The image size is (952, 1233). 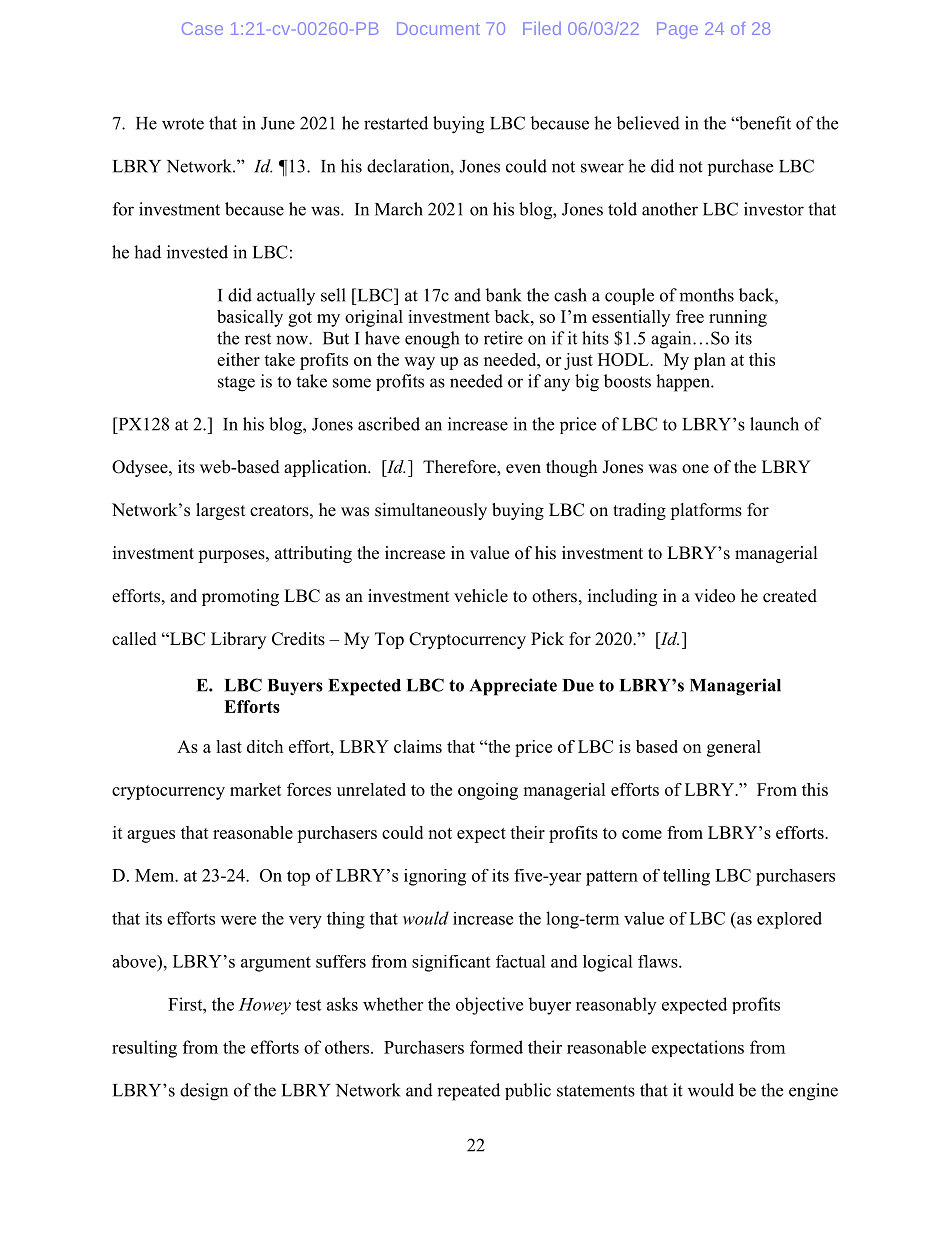 I want to click on running, so click(x=738, y=318).
